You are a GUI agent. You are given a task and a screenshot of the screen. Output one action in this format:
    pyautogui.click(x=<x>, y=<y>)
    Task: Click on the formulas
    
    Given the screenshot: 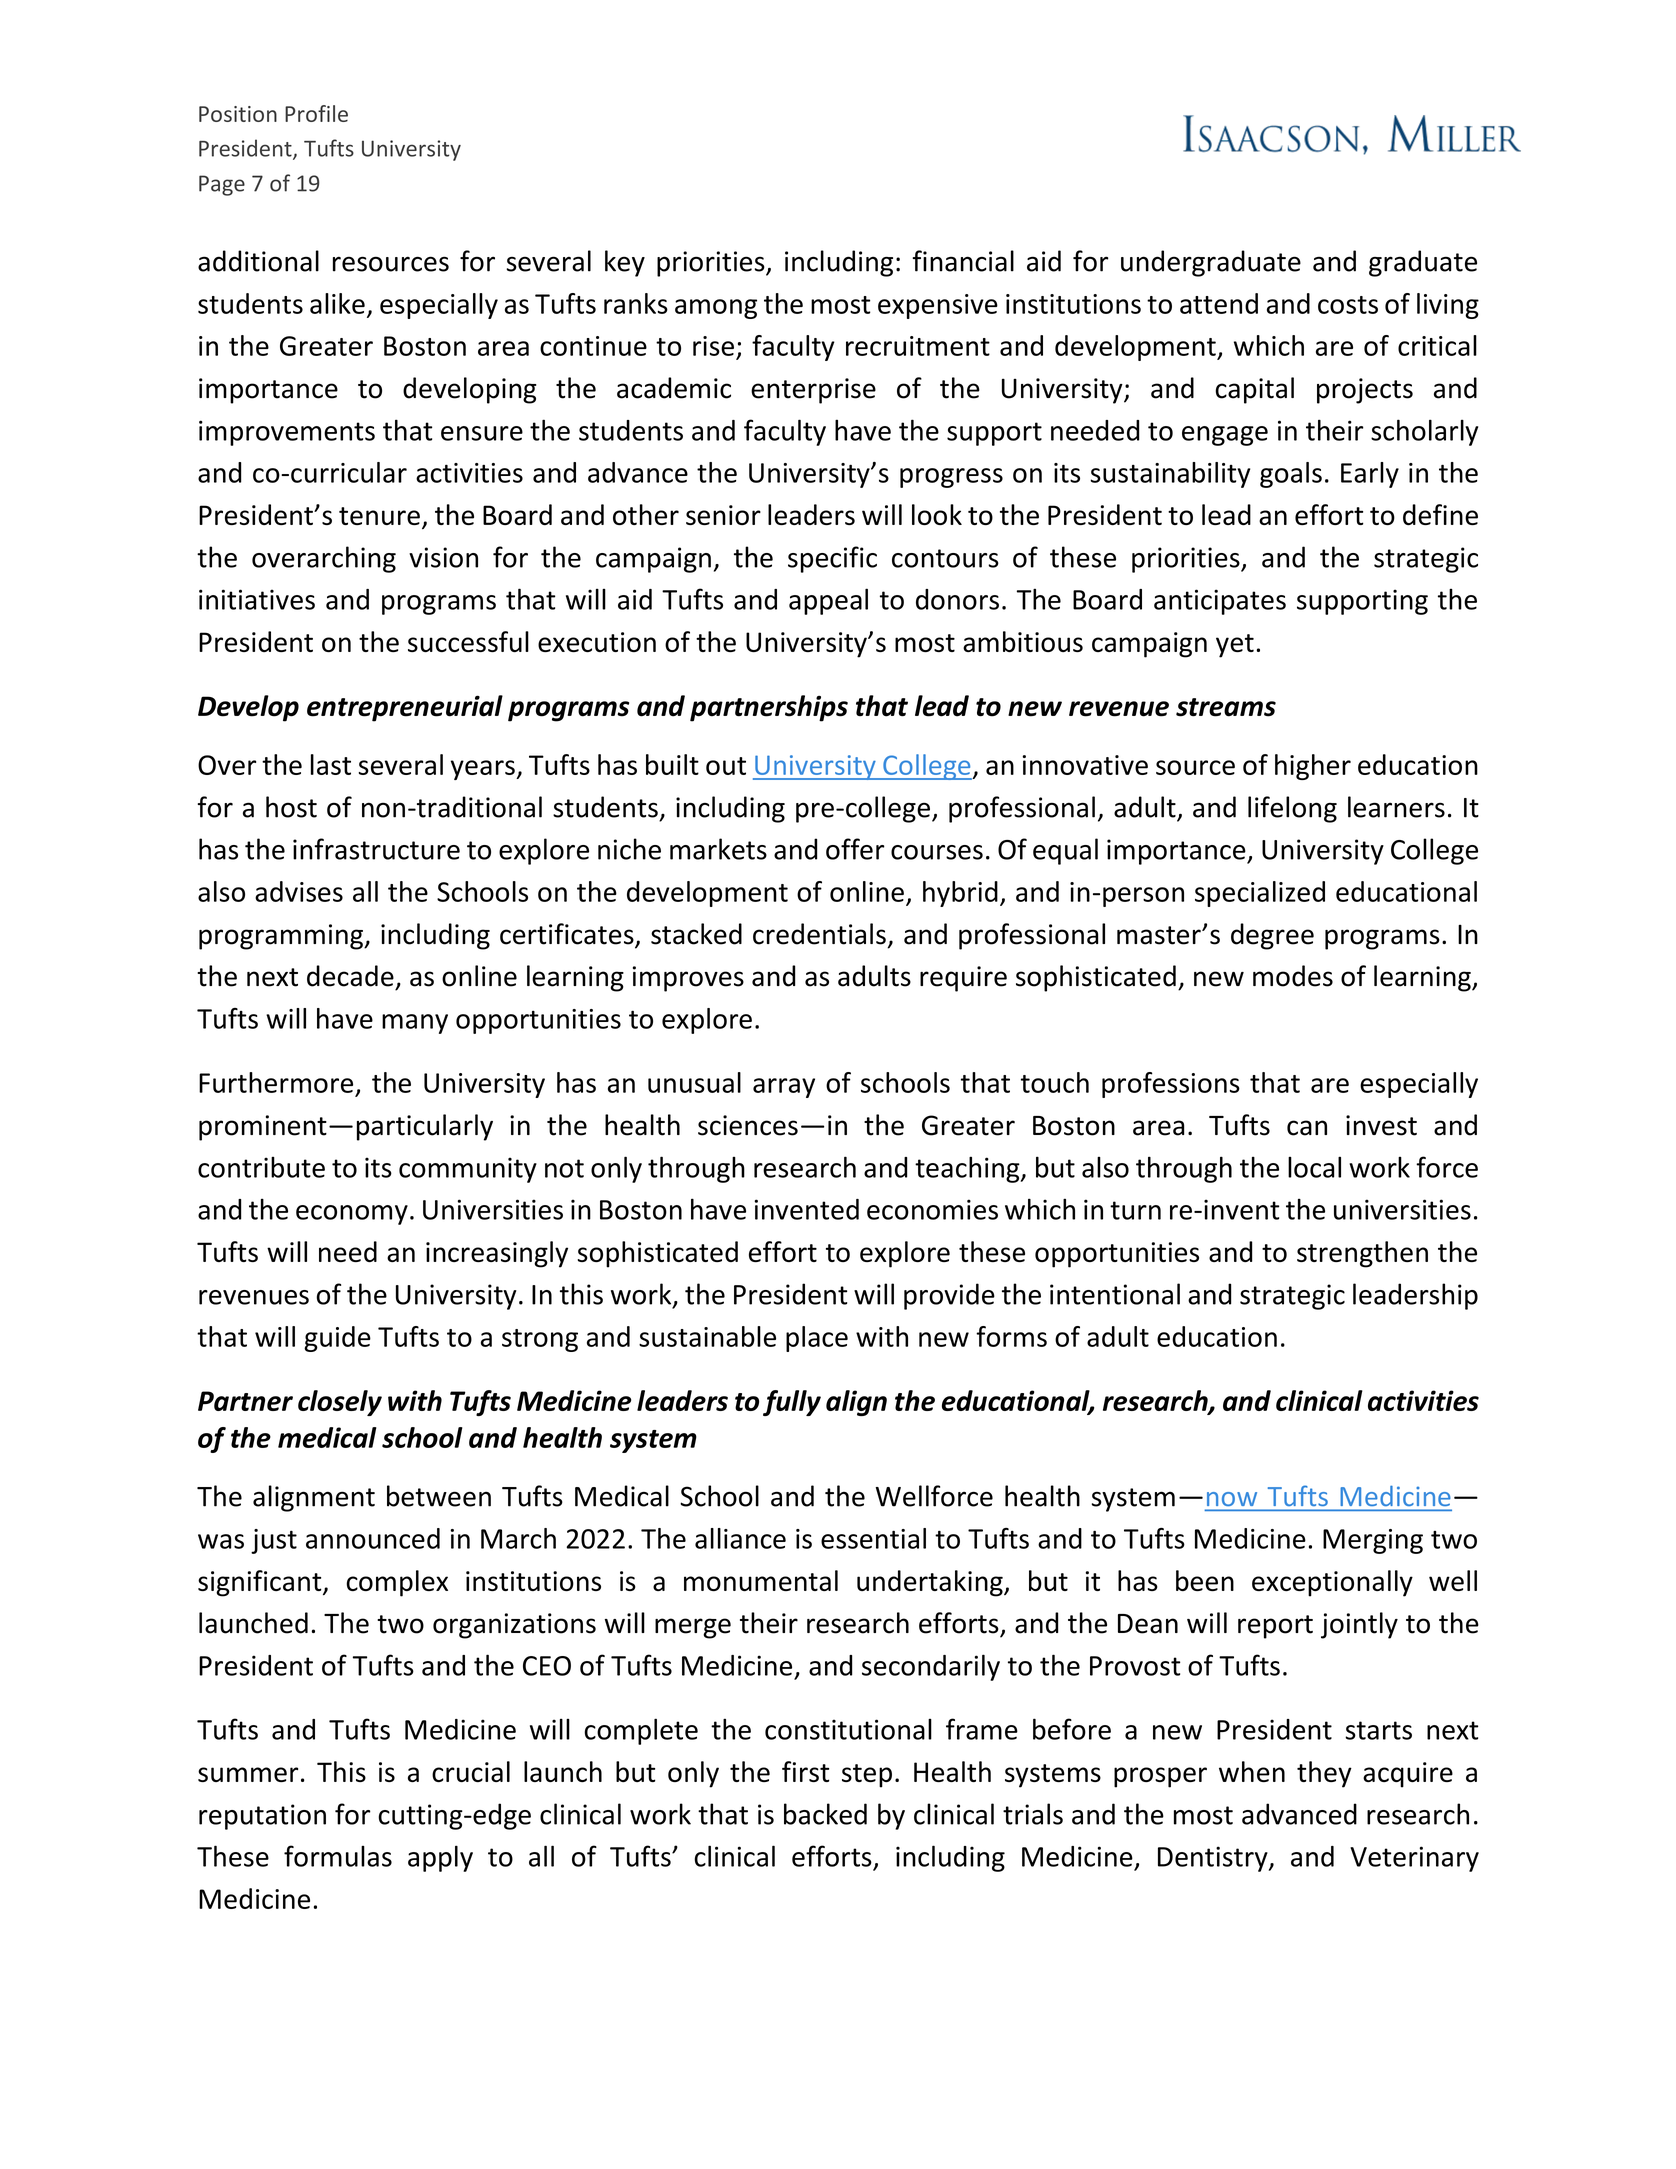 What is the action you would take?
    pyautogui.click(x=338, y=1856)
